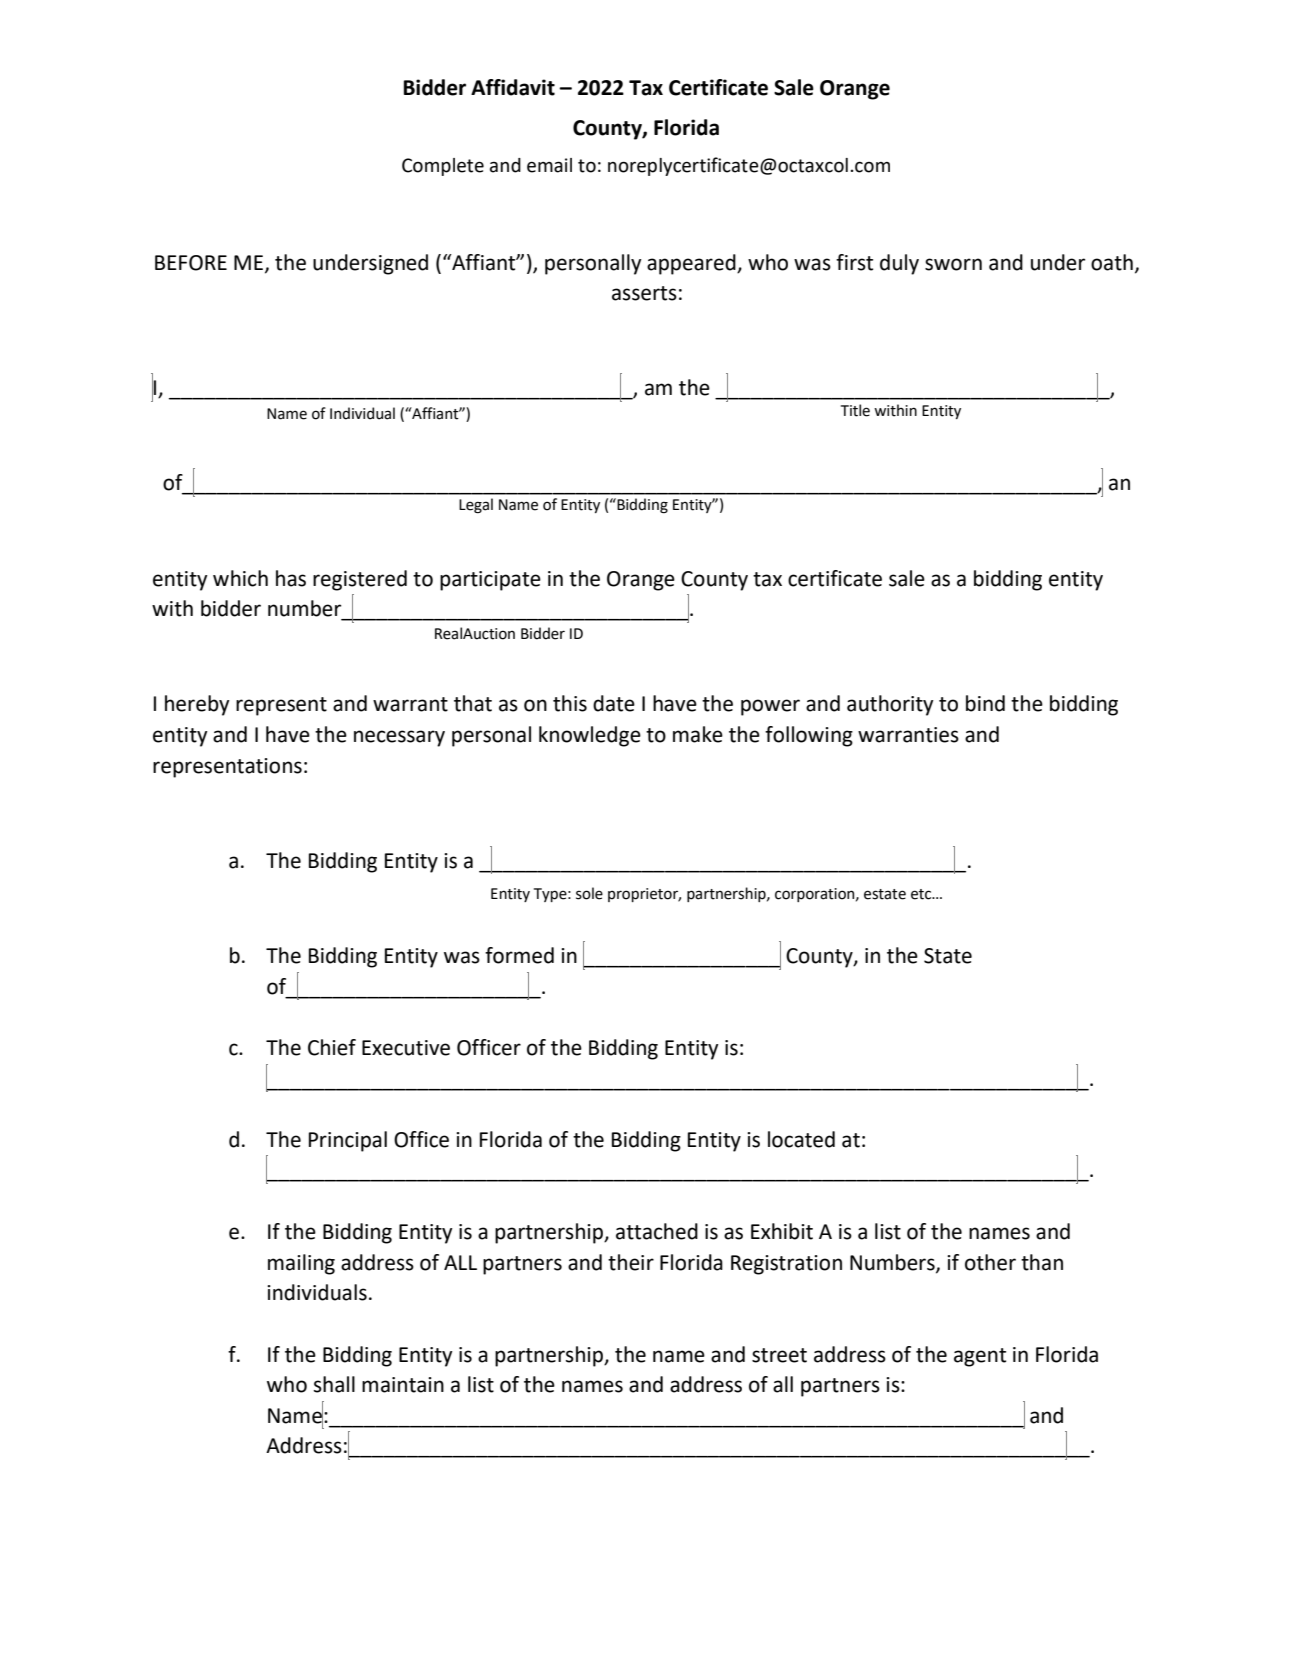  Describe the element at coordinates (549, 165) in the screenshot. I see `email` at that location.
